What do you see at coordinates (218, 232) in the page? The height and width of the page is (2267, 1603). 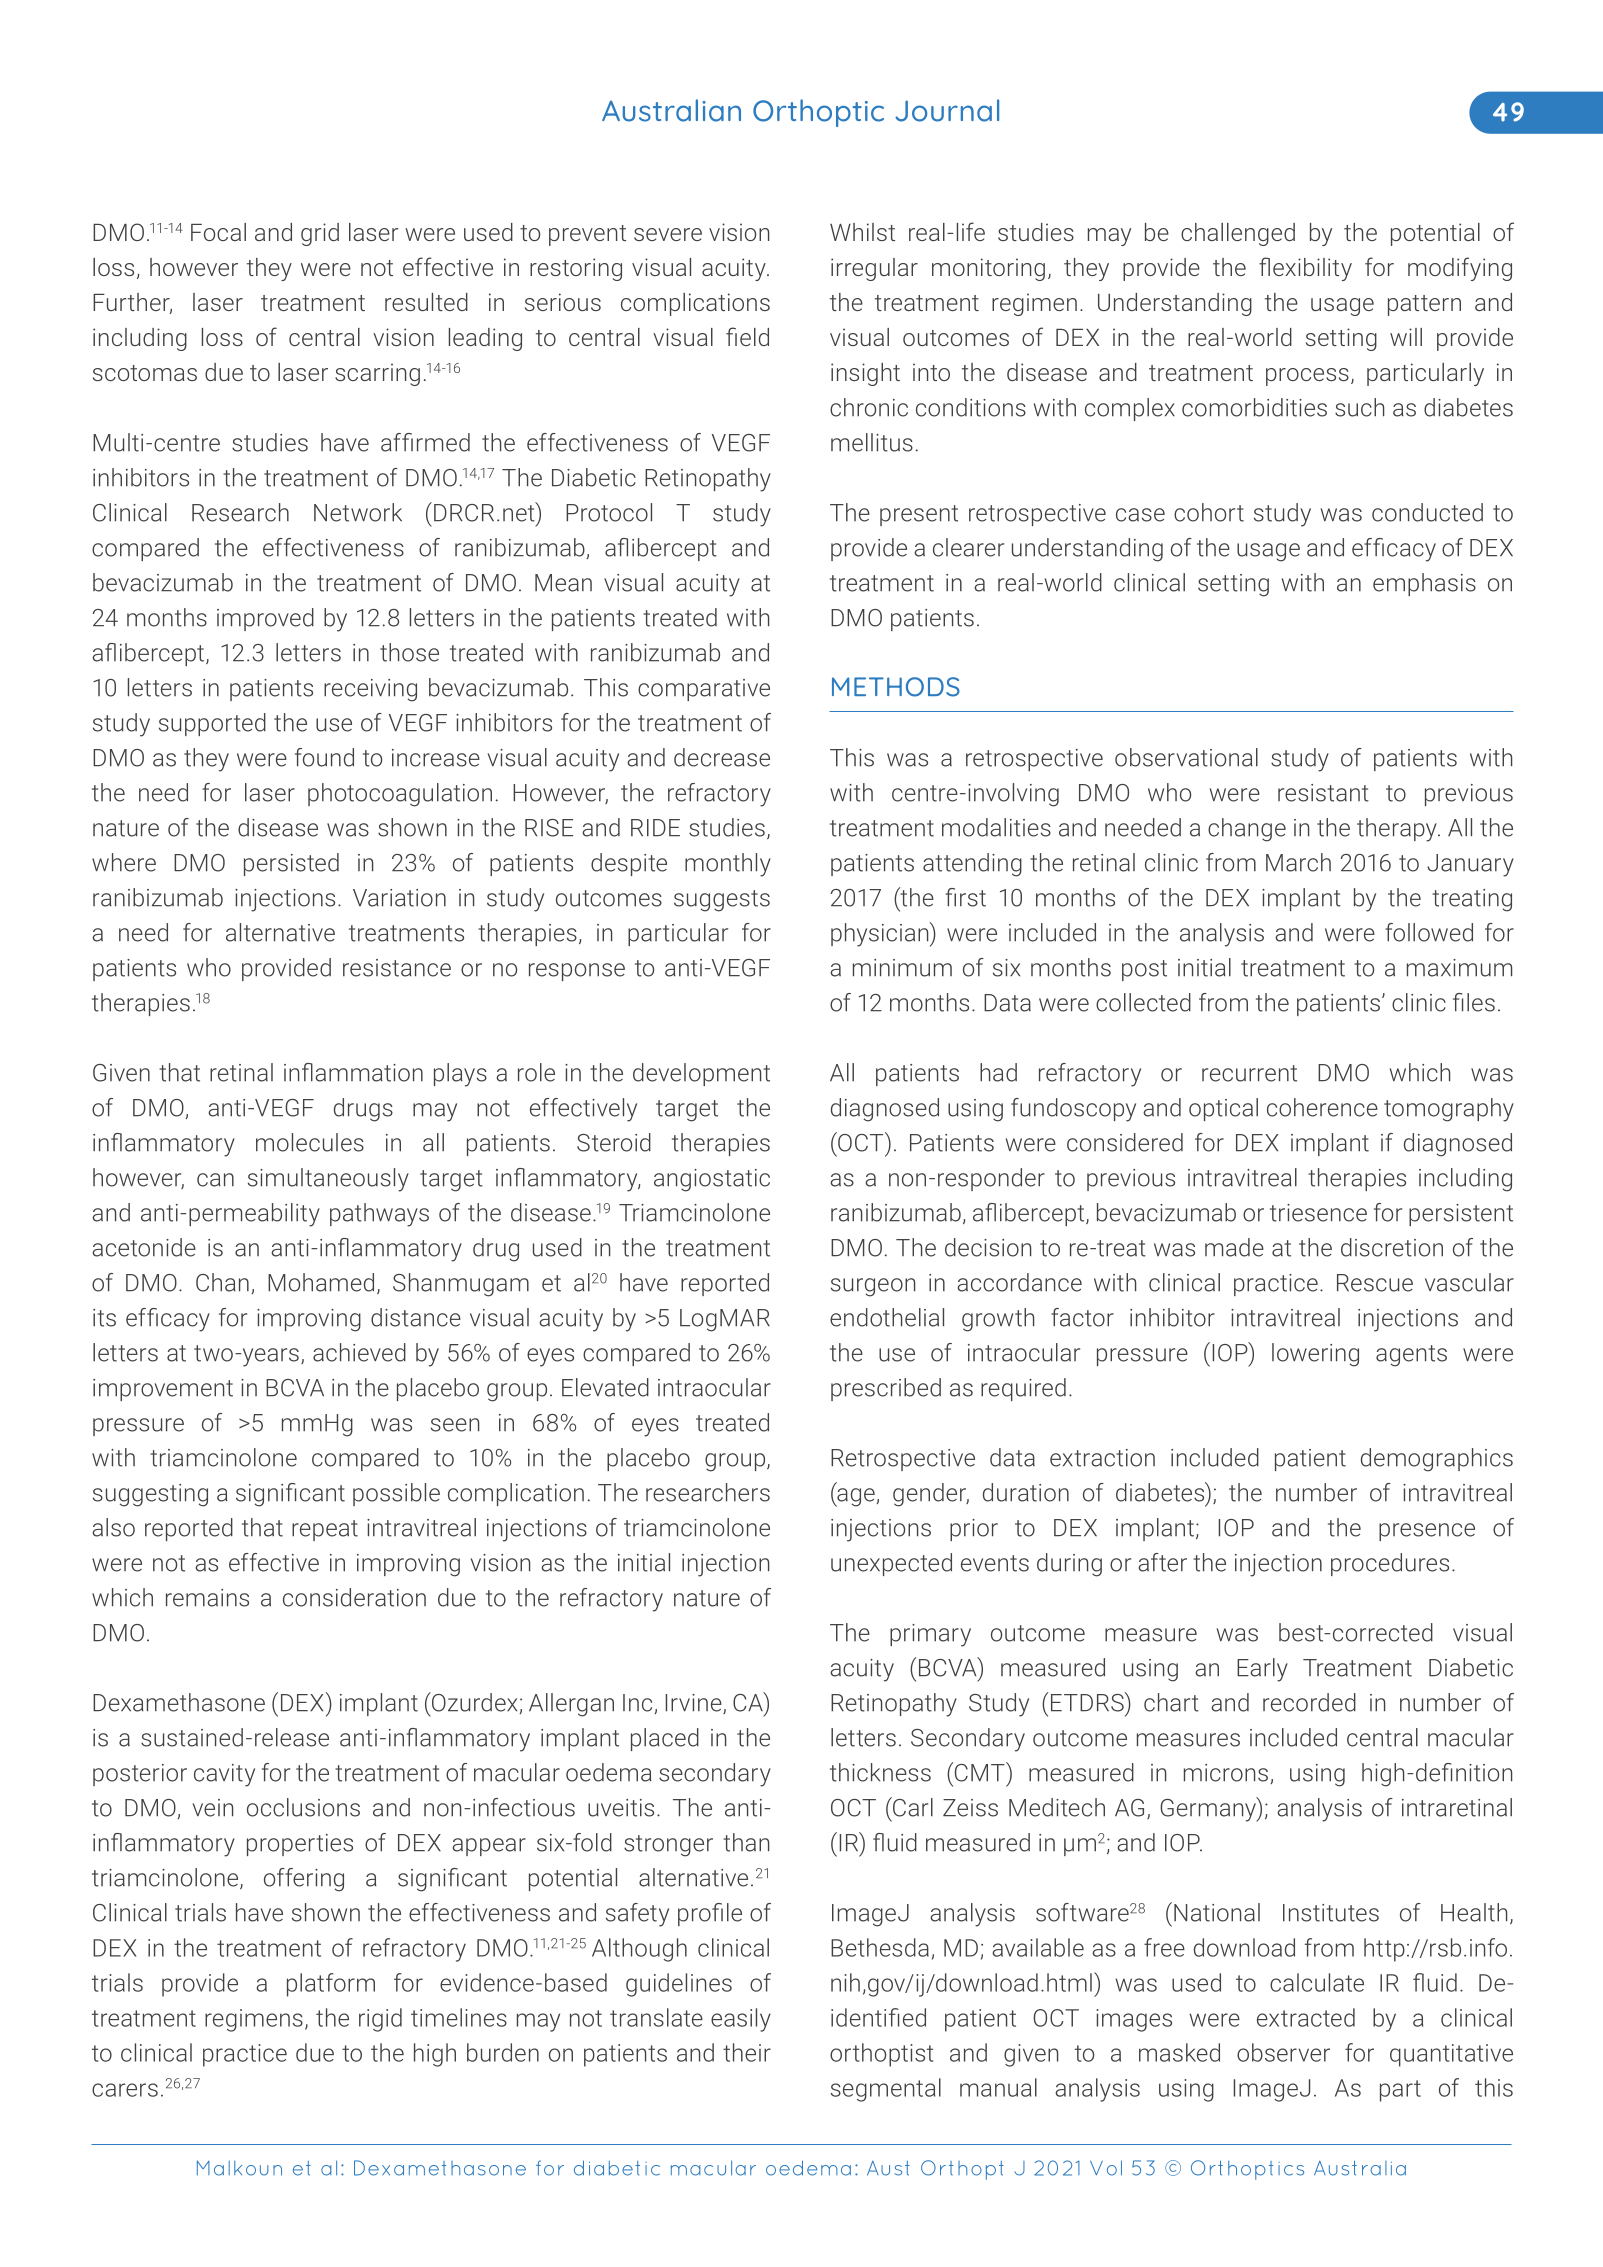 I see `Focal` at bounding box center [218, 232].
